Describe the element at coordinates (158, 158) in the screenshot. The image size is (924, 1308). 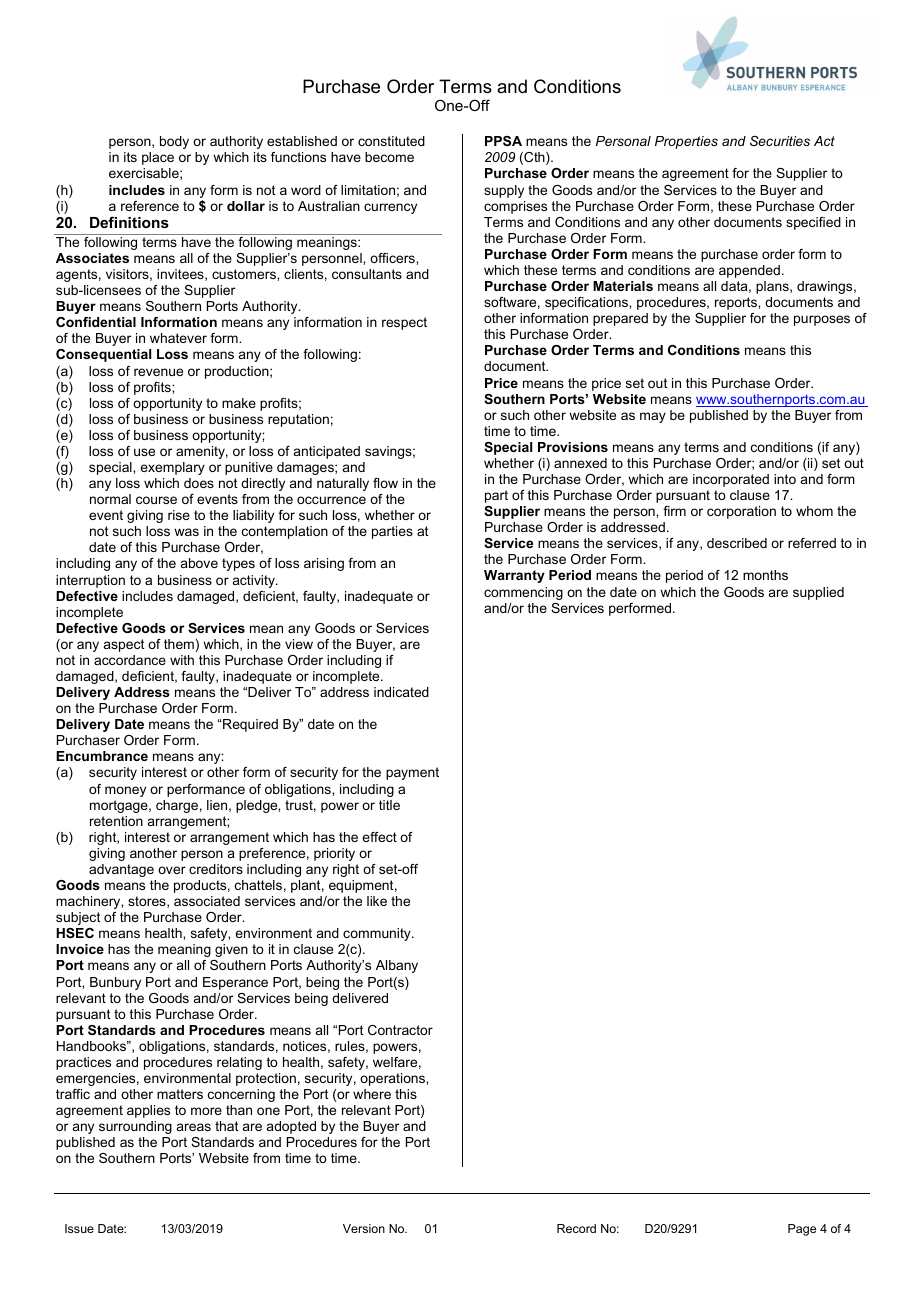
I see `place` at that location.
